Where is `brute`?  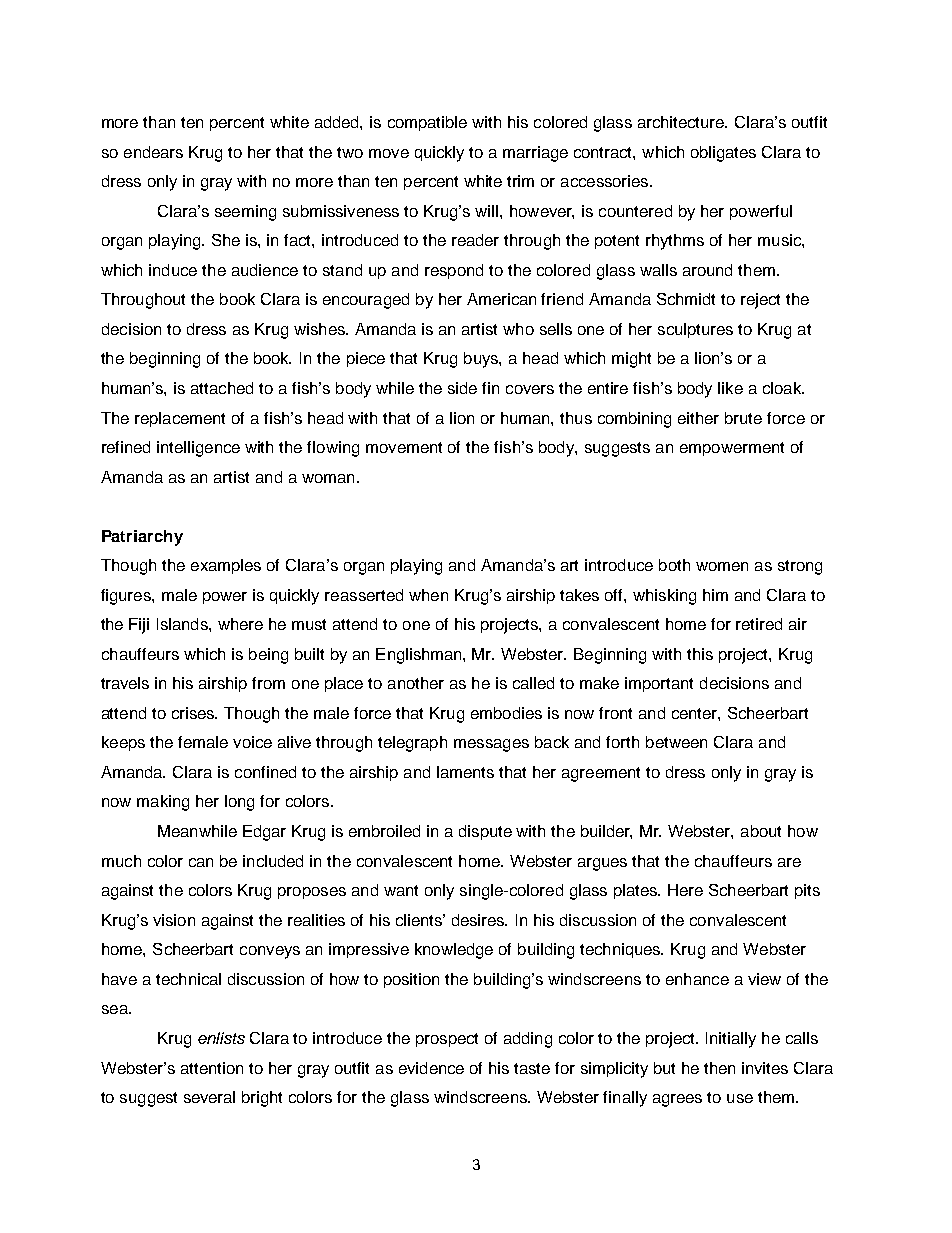
brute is located at coordinates (743, 418).
